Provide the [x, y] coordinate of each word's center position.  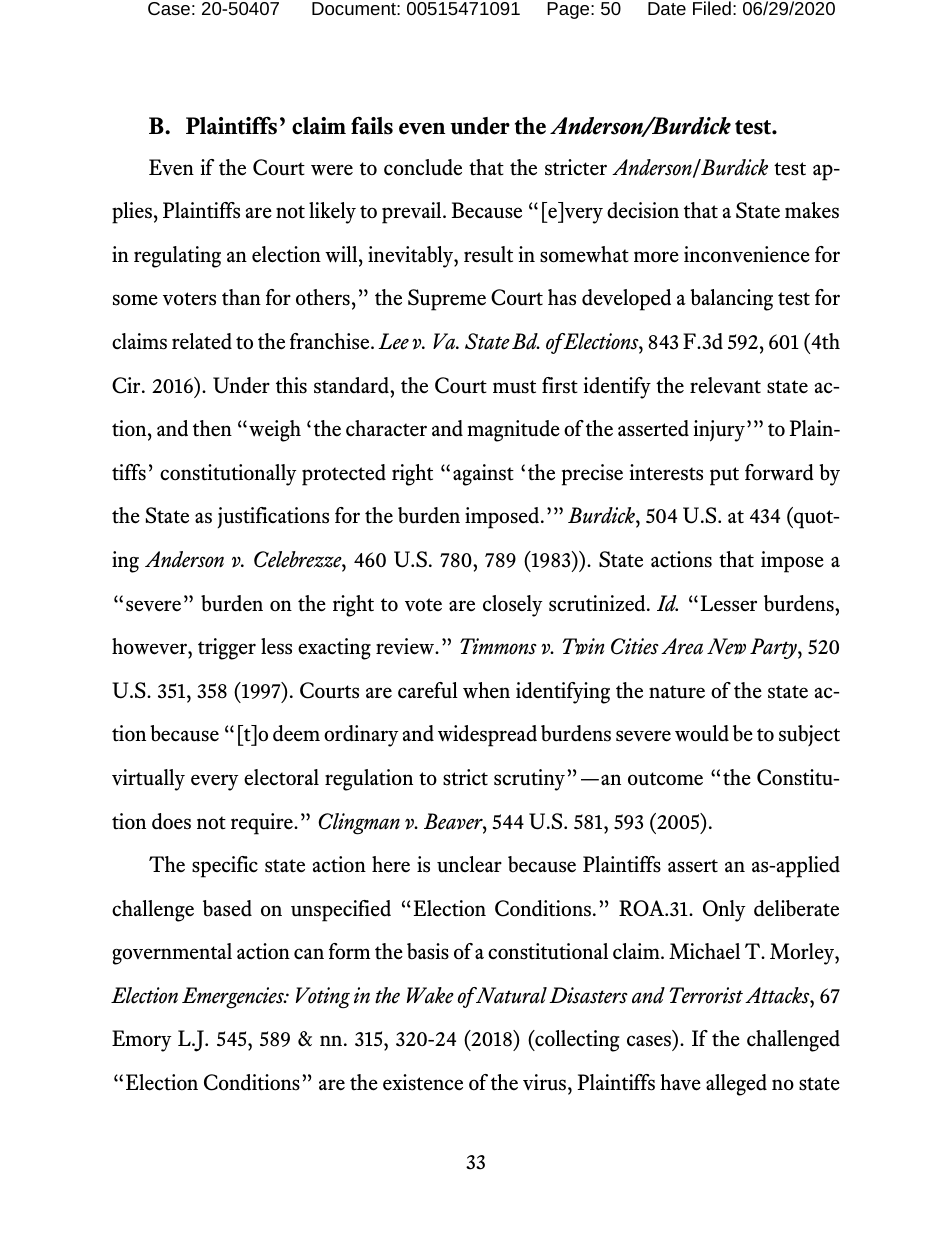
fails [372, 125]
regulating [177, 257]
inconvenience [747, 254]
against [483, 475]
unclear [469, 864]
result [488, 254]
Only [724, 911]
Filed [712, 8]
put [724, 476]
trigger [227, 649]
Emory [142, 1041]
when [486, 690]
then [212, 428]
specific [225, 867]
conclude [423, 167]
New [726, 646]
